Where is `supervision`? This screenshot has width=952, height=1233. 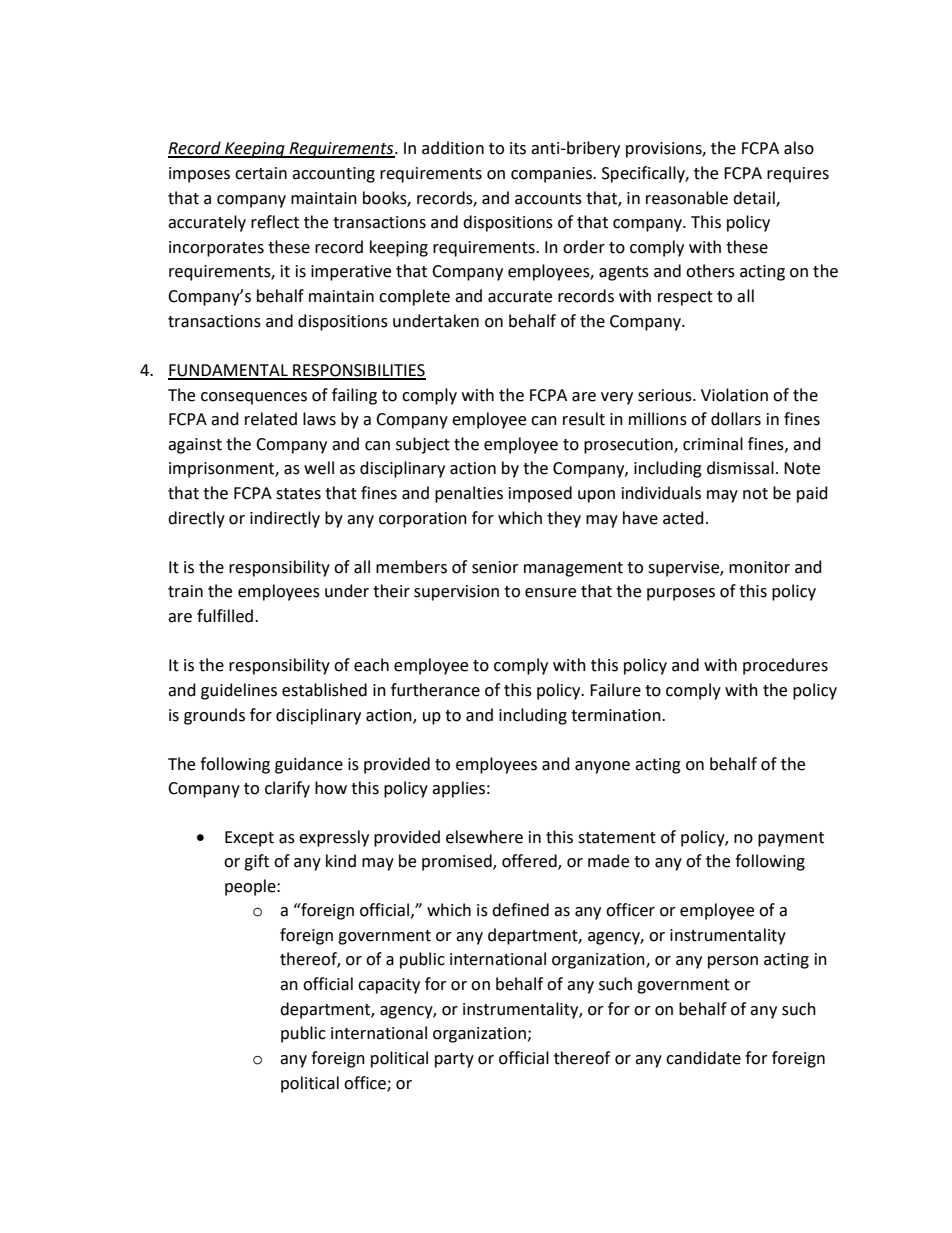
supervision is located at coordinates (456, 593).
